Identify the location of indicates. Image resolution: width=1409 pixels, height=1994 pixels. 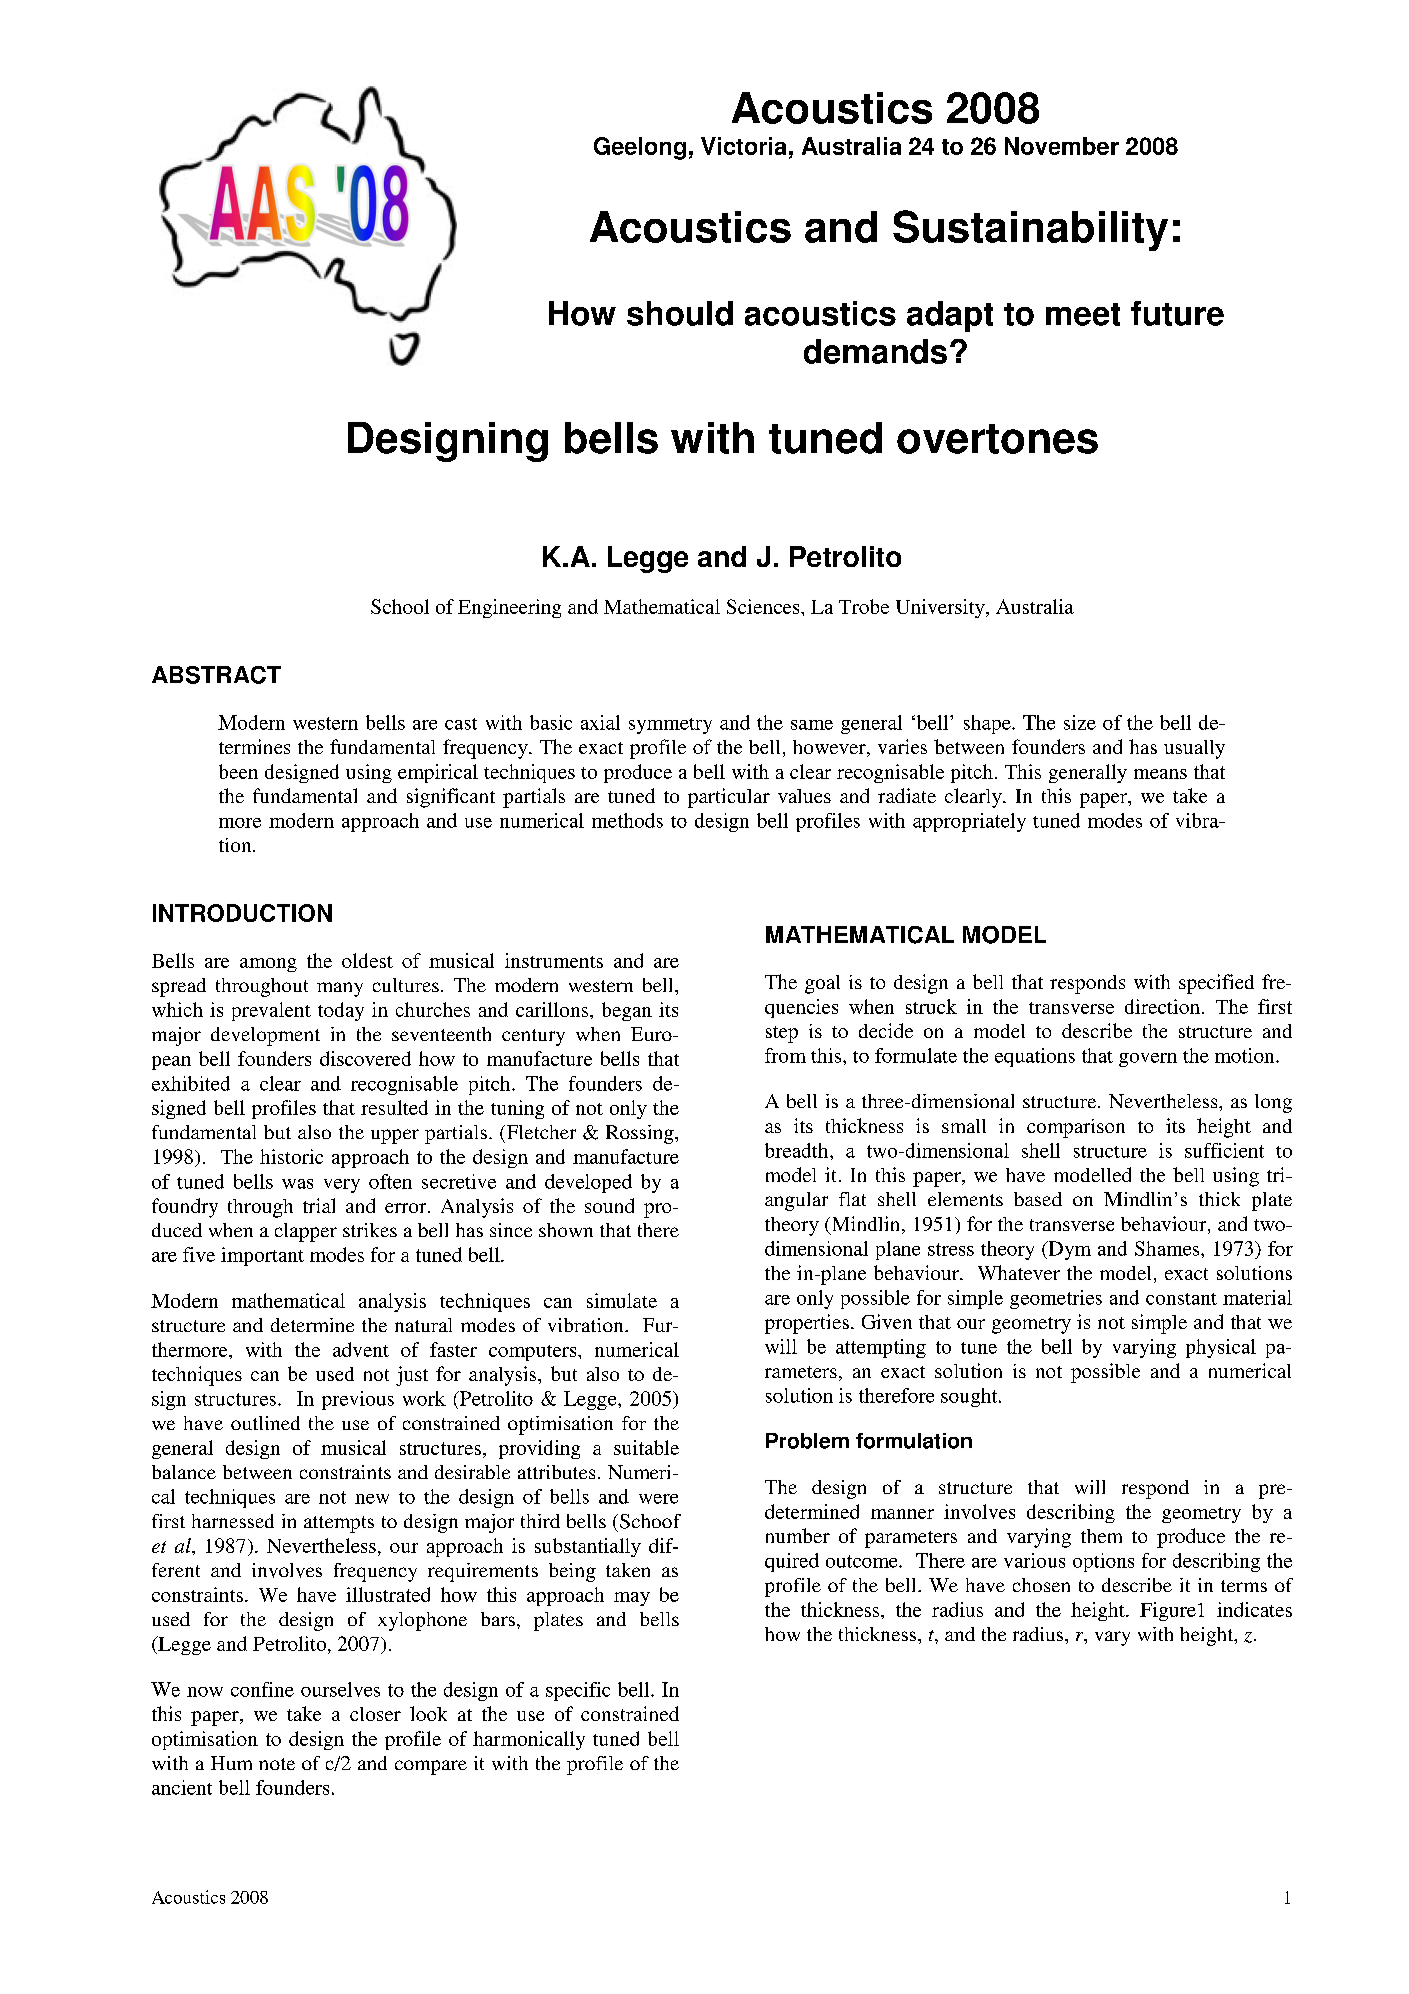
(1254, 1609).
